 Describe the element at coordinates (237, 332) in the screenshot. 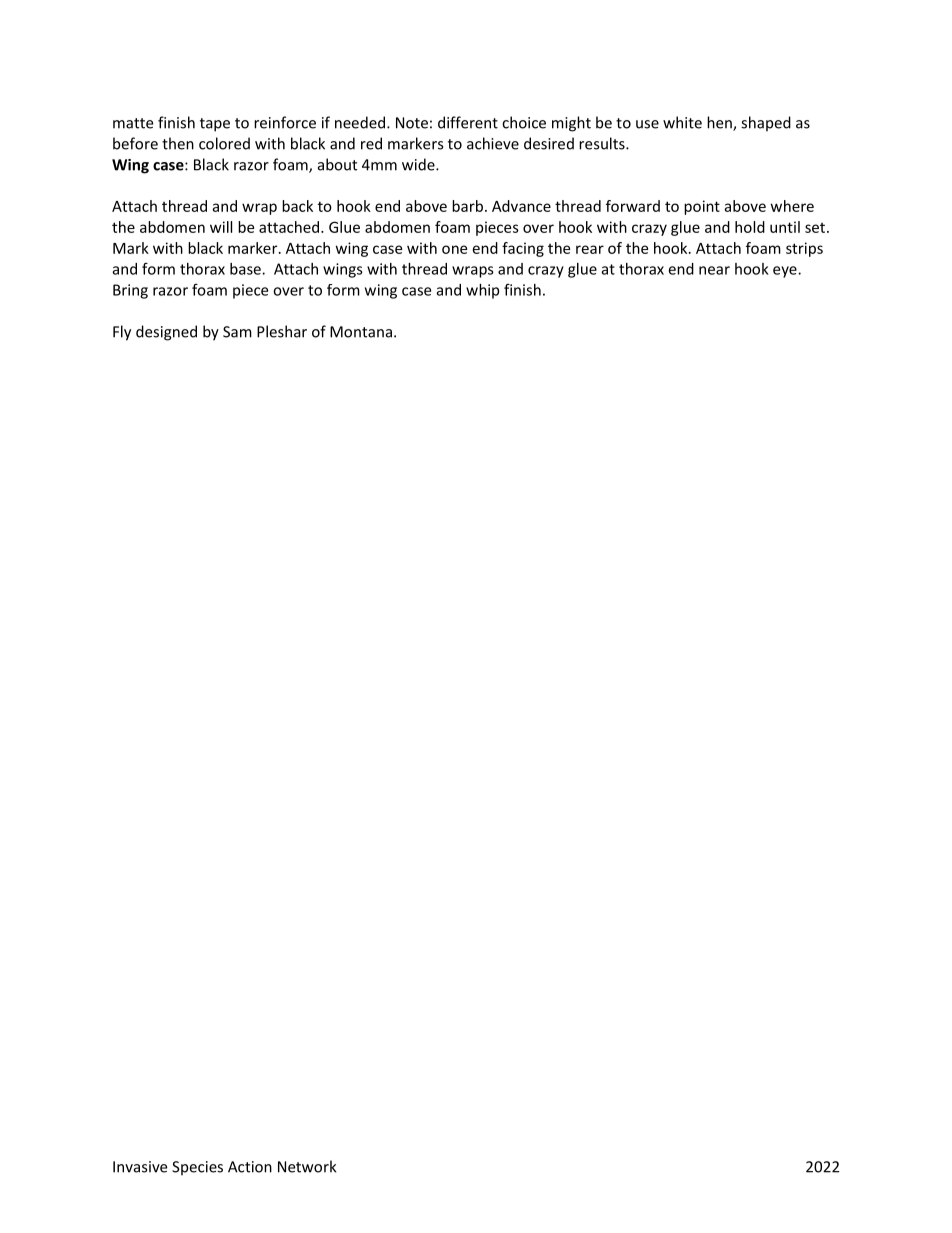

I see `Sam` at that location.
